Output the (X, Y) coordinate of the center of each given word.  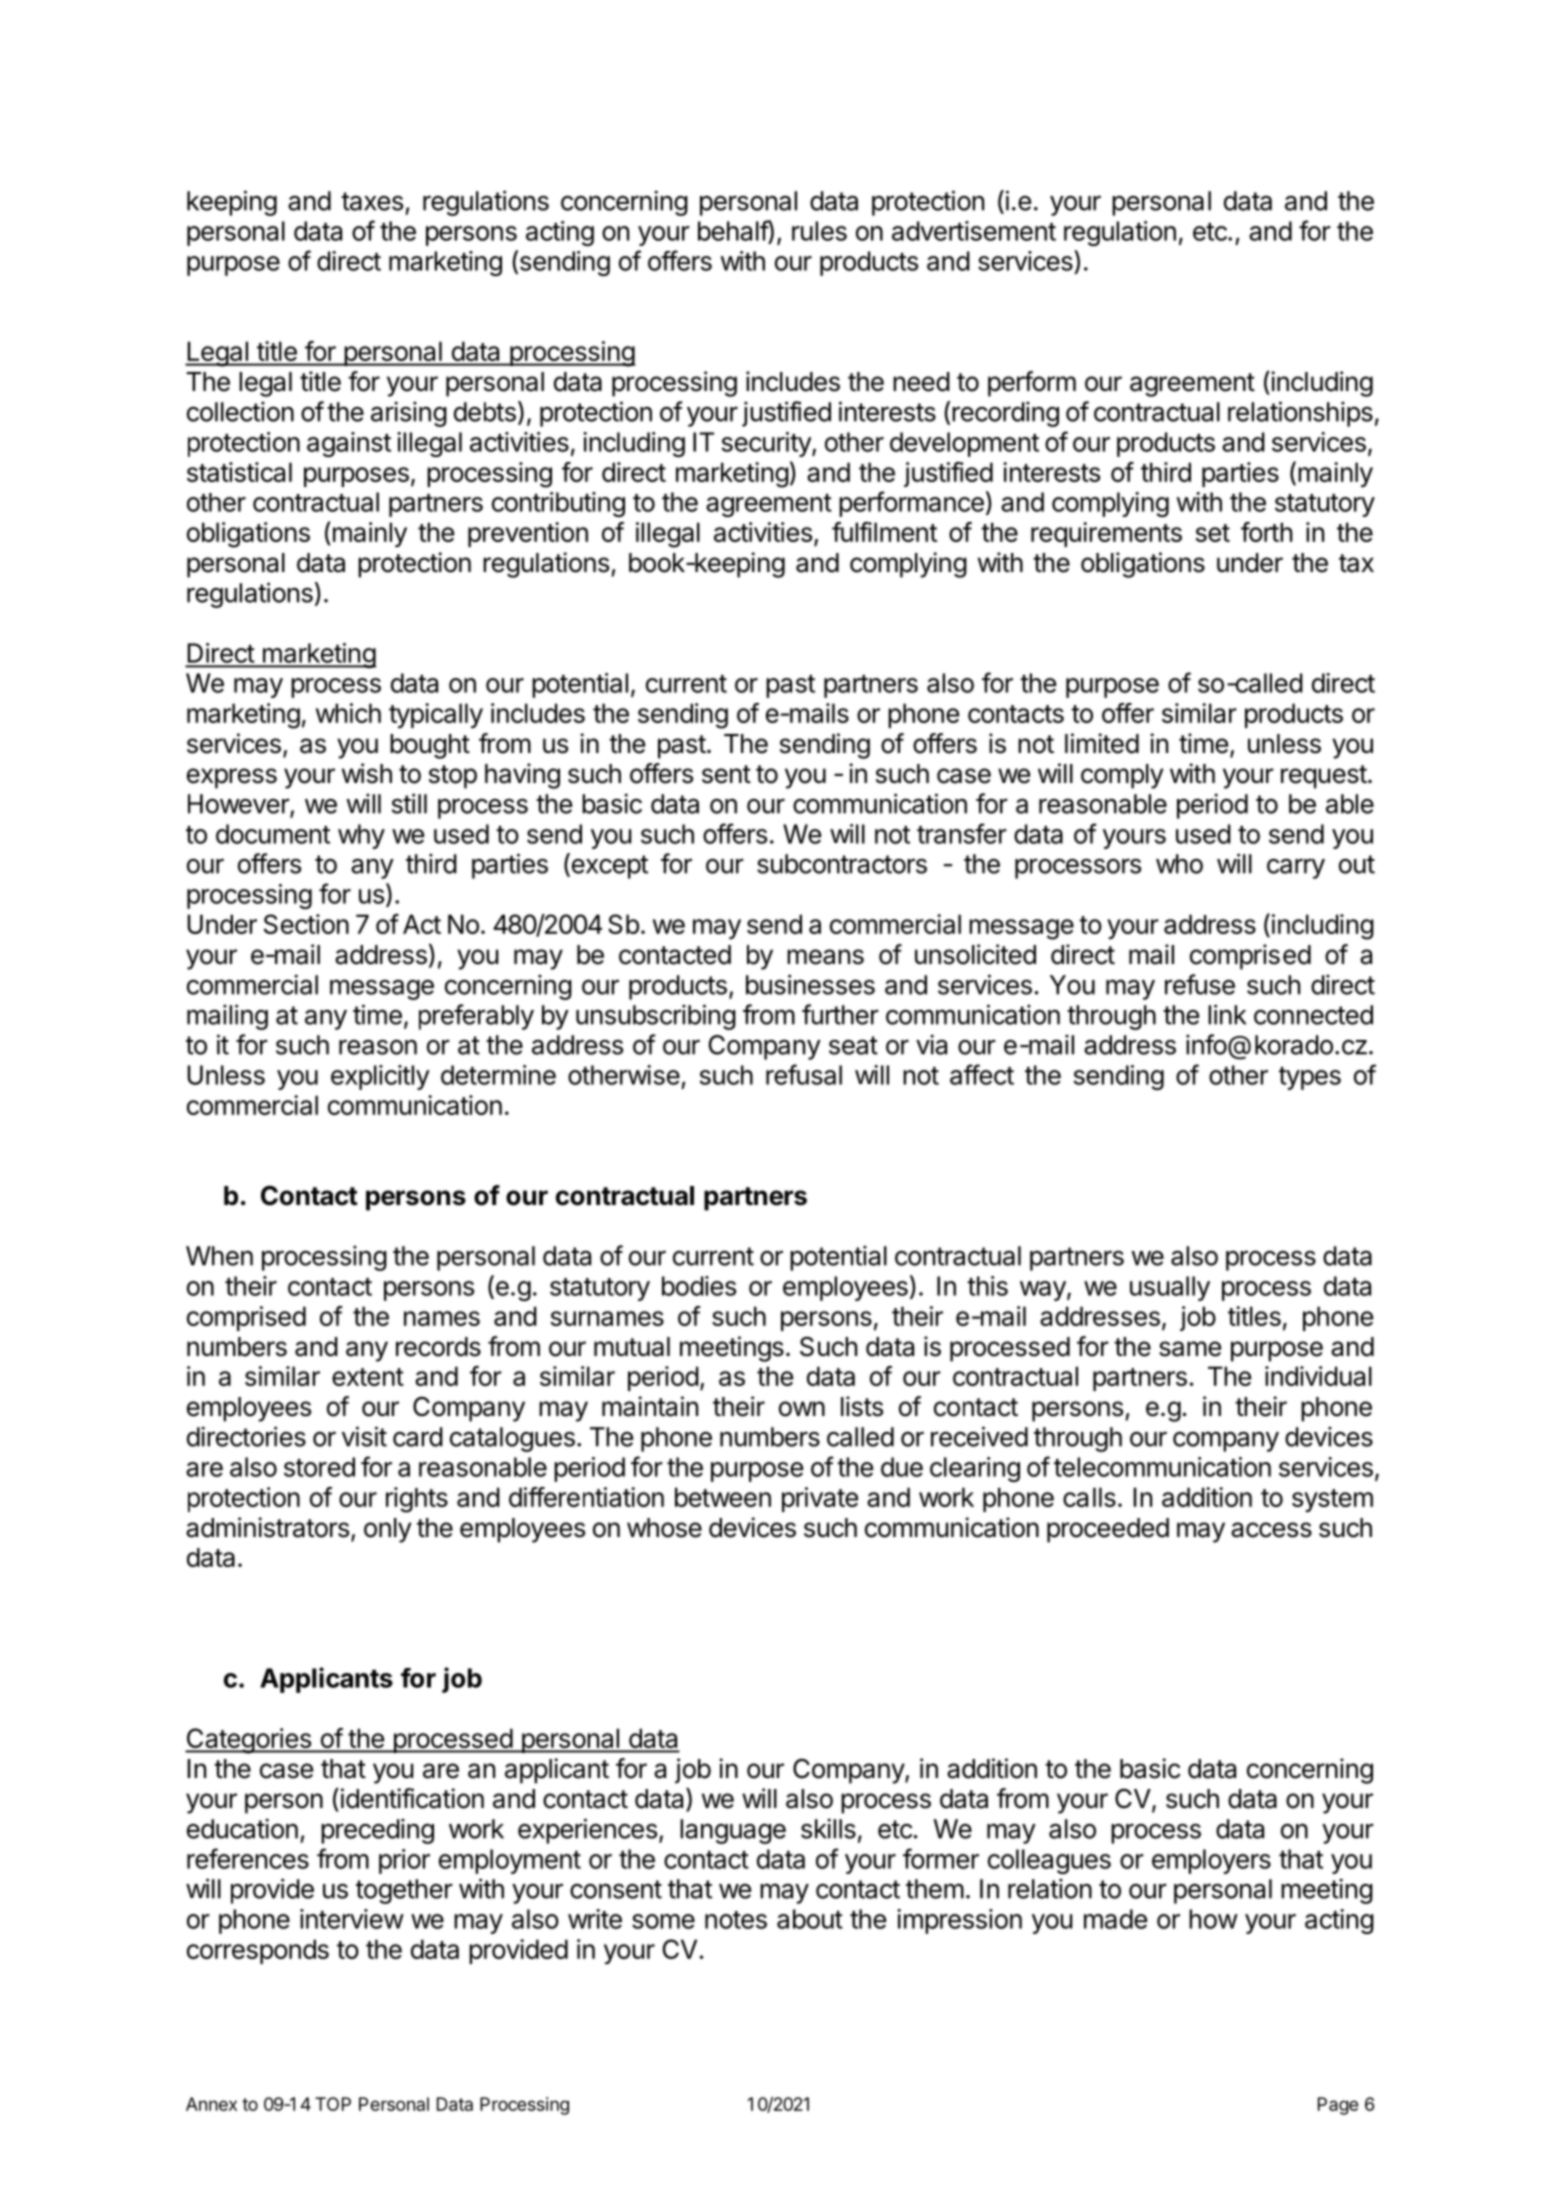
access (1271, 1530)
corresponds (258, 1951)
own (802, 1409)
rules (819, 231)
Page (1338, 2106)
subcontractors (842, 864)
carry (1296, 869)
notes (736, 1920)
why (361, 836)
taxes (372, 201)
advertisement (974, 231)
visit (364, 1436)
